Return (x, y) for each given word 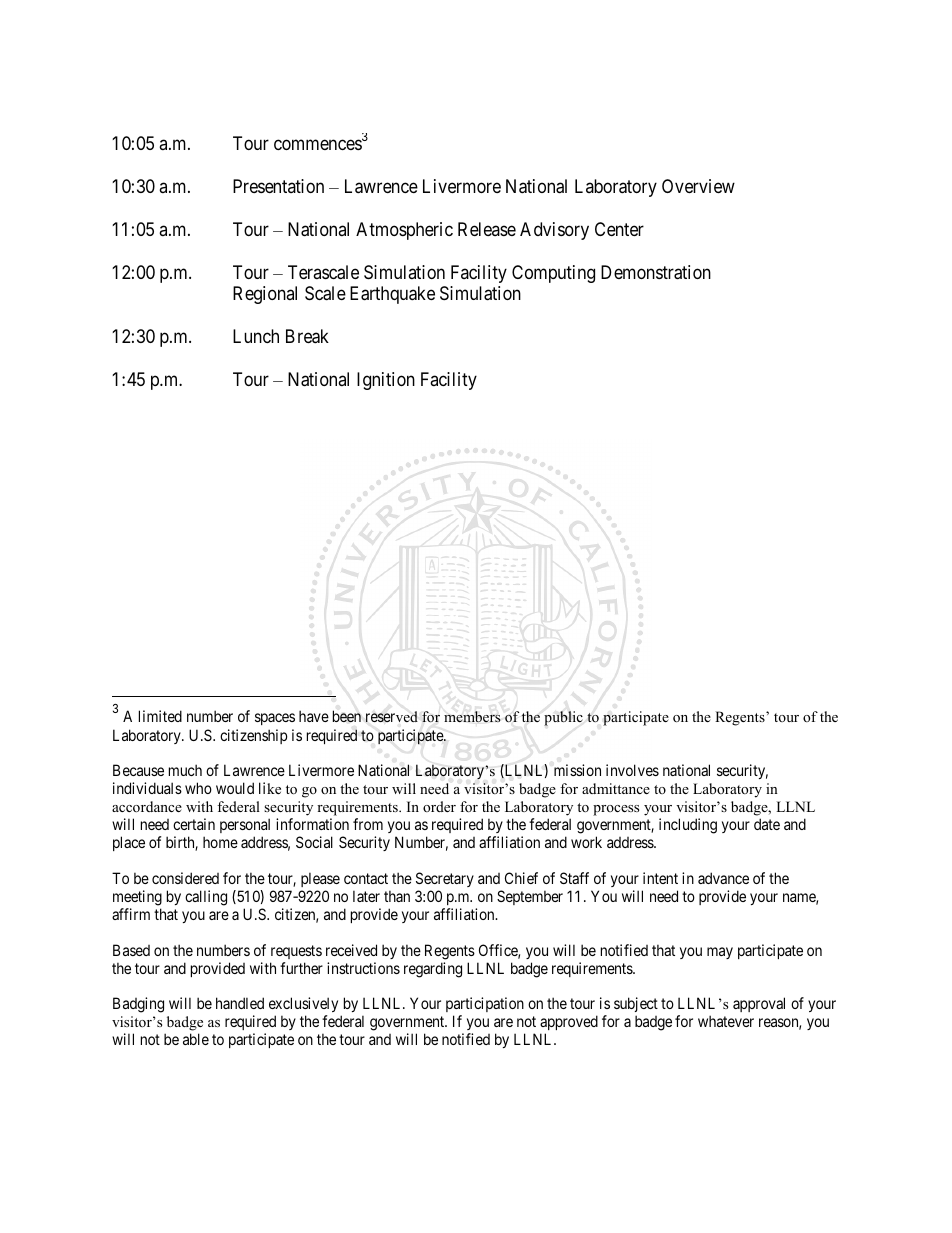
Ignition (386, 381)
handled (240, 1003)
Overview (698, 186)
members (472, 717)
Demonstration (656, 272)
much (185, 770)
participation (485, 1006)
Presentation (278, 186)
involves (632, 770)
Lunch (256, 336)
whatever (726, 1021)
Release (487, 229)
